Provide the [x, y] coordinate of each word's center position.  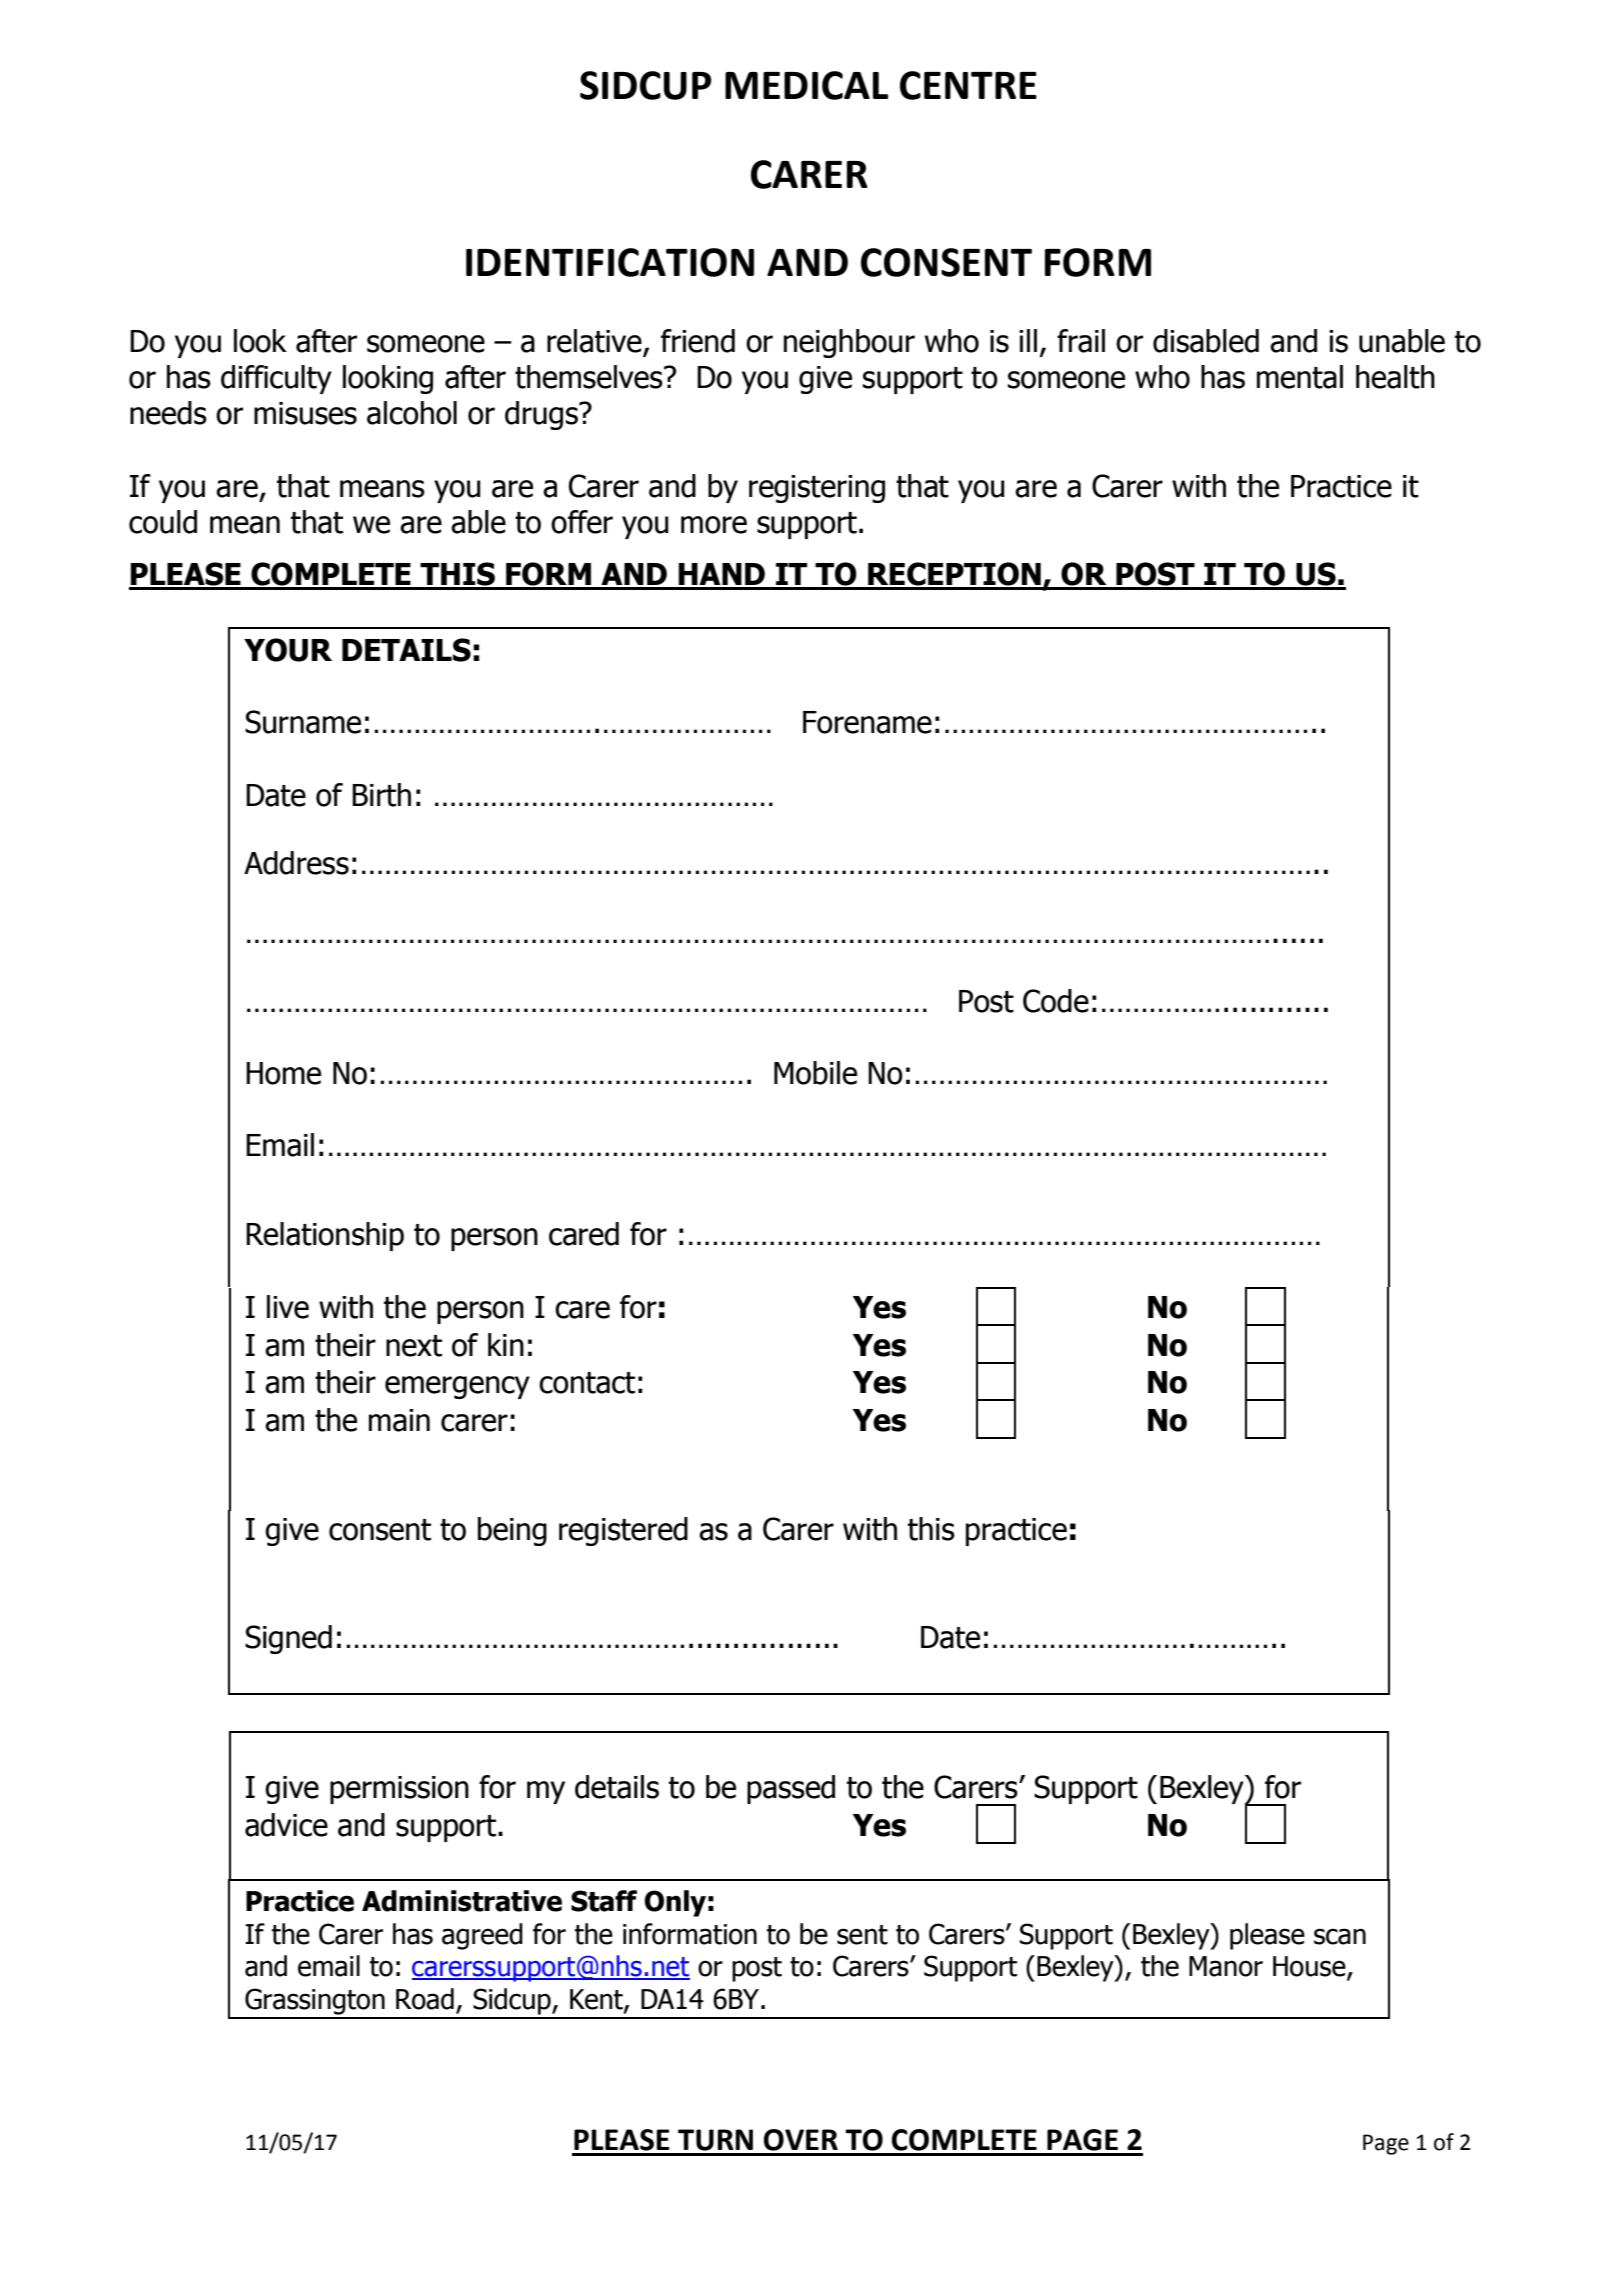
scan [1340, 1936]
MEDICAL [806, 85]
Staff [604, 1901]
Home [283, 1073]
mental [1300, 377]
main [399, 1420]
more [714, 525]
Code [1056, 1001]
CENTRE [968, 85]
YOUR [288, 650]
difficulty [276, 379]
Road [425, 1999]
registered [623, 1531]
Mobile [815, 1073]
